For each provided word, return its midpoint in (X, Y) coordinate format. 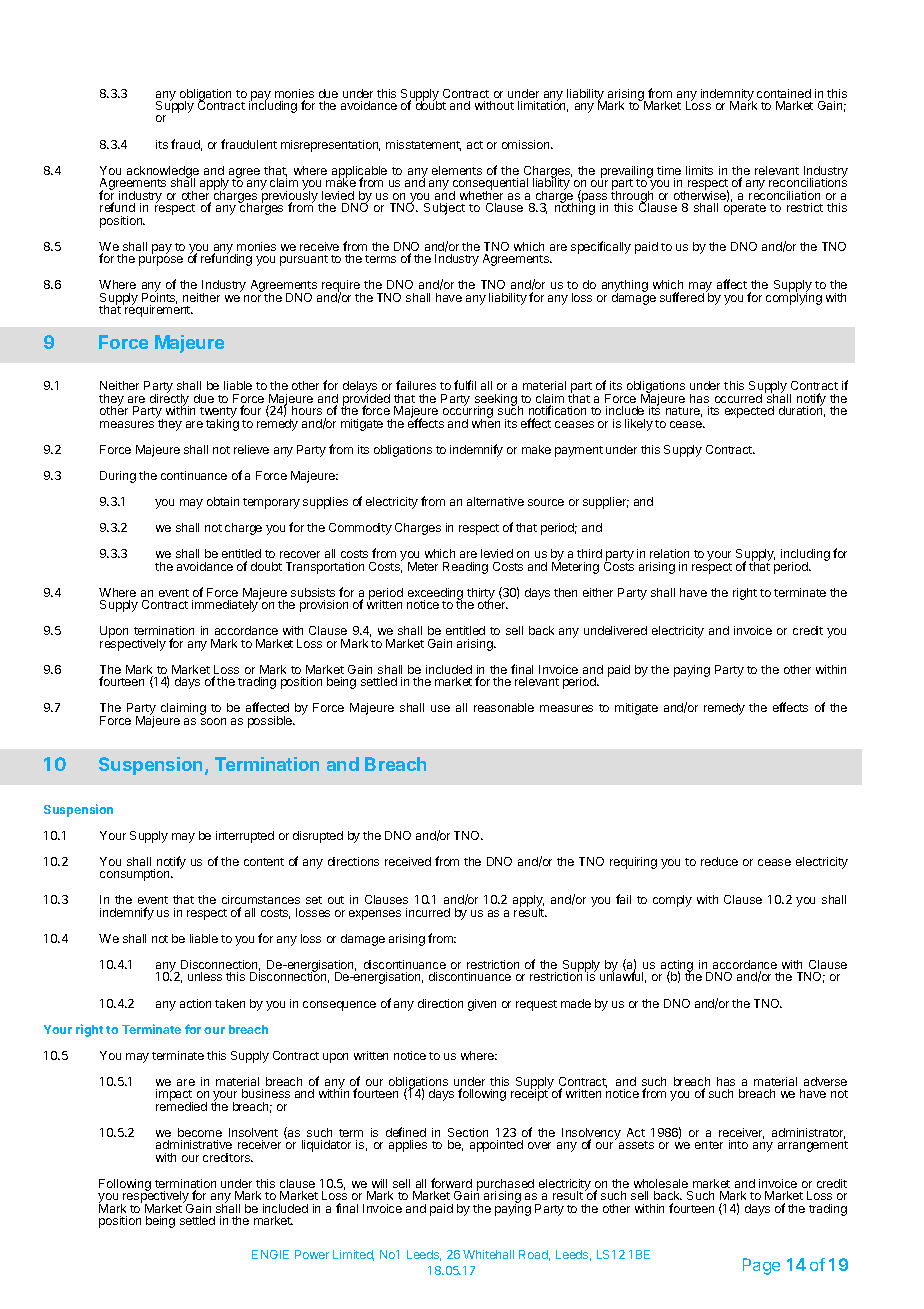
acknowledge (163, 173)
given (482, 1005)
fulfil (465, 385)
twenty (218, 414)
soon (213, 721)
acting (676, 967)
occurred (738, 398)
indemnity (727, 96)
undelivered (615, 630)
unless (205, 976)
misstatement (423, 145)
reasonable (504, 707)
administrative (194, 1144)
